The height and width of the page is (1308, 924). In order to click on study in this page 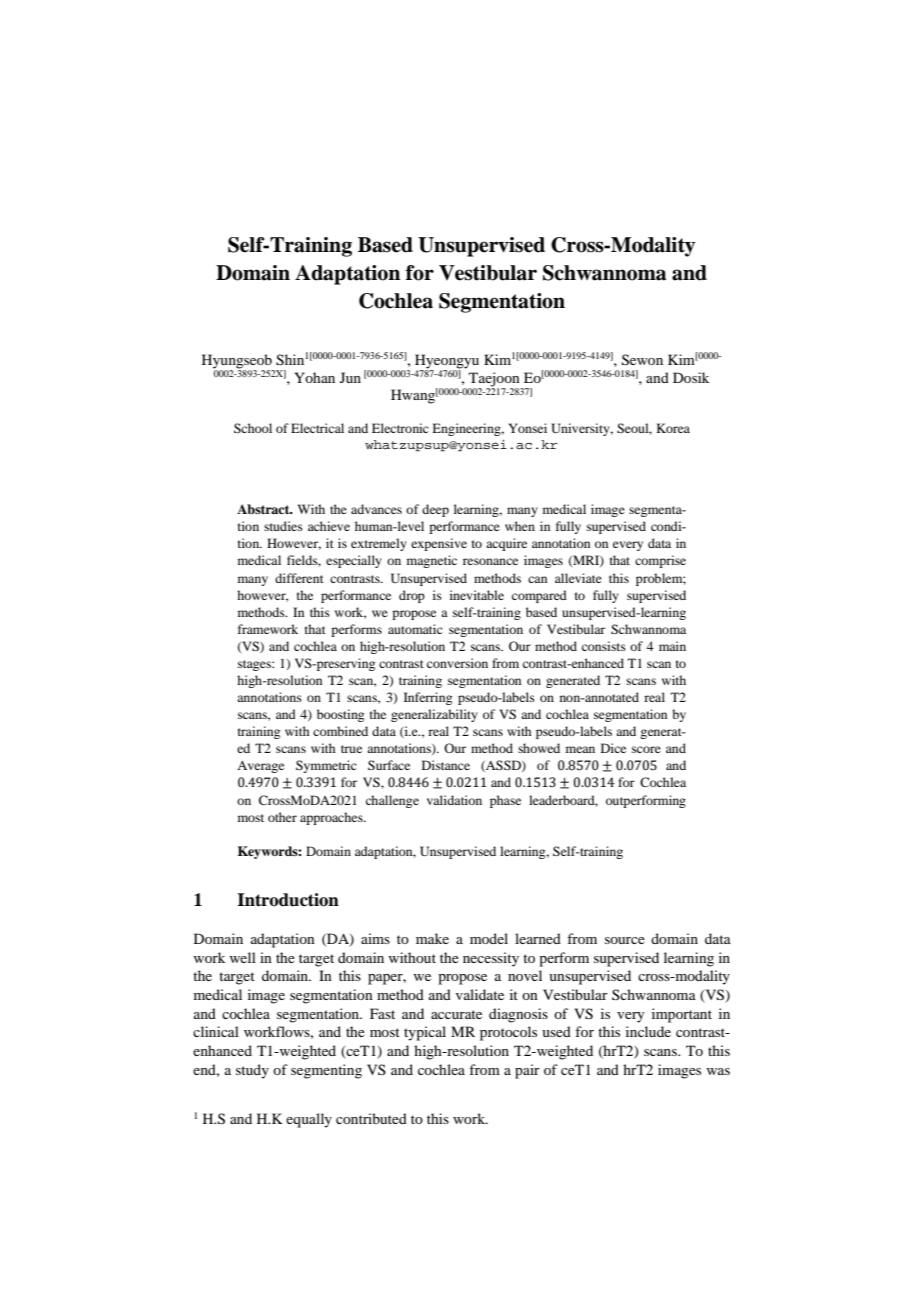, I will do `click(252, 1071)`.
